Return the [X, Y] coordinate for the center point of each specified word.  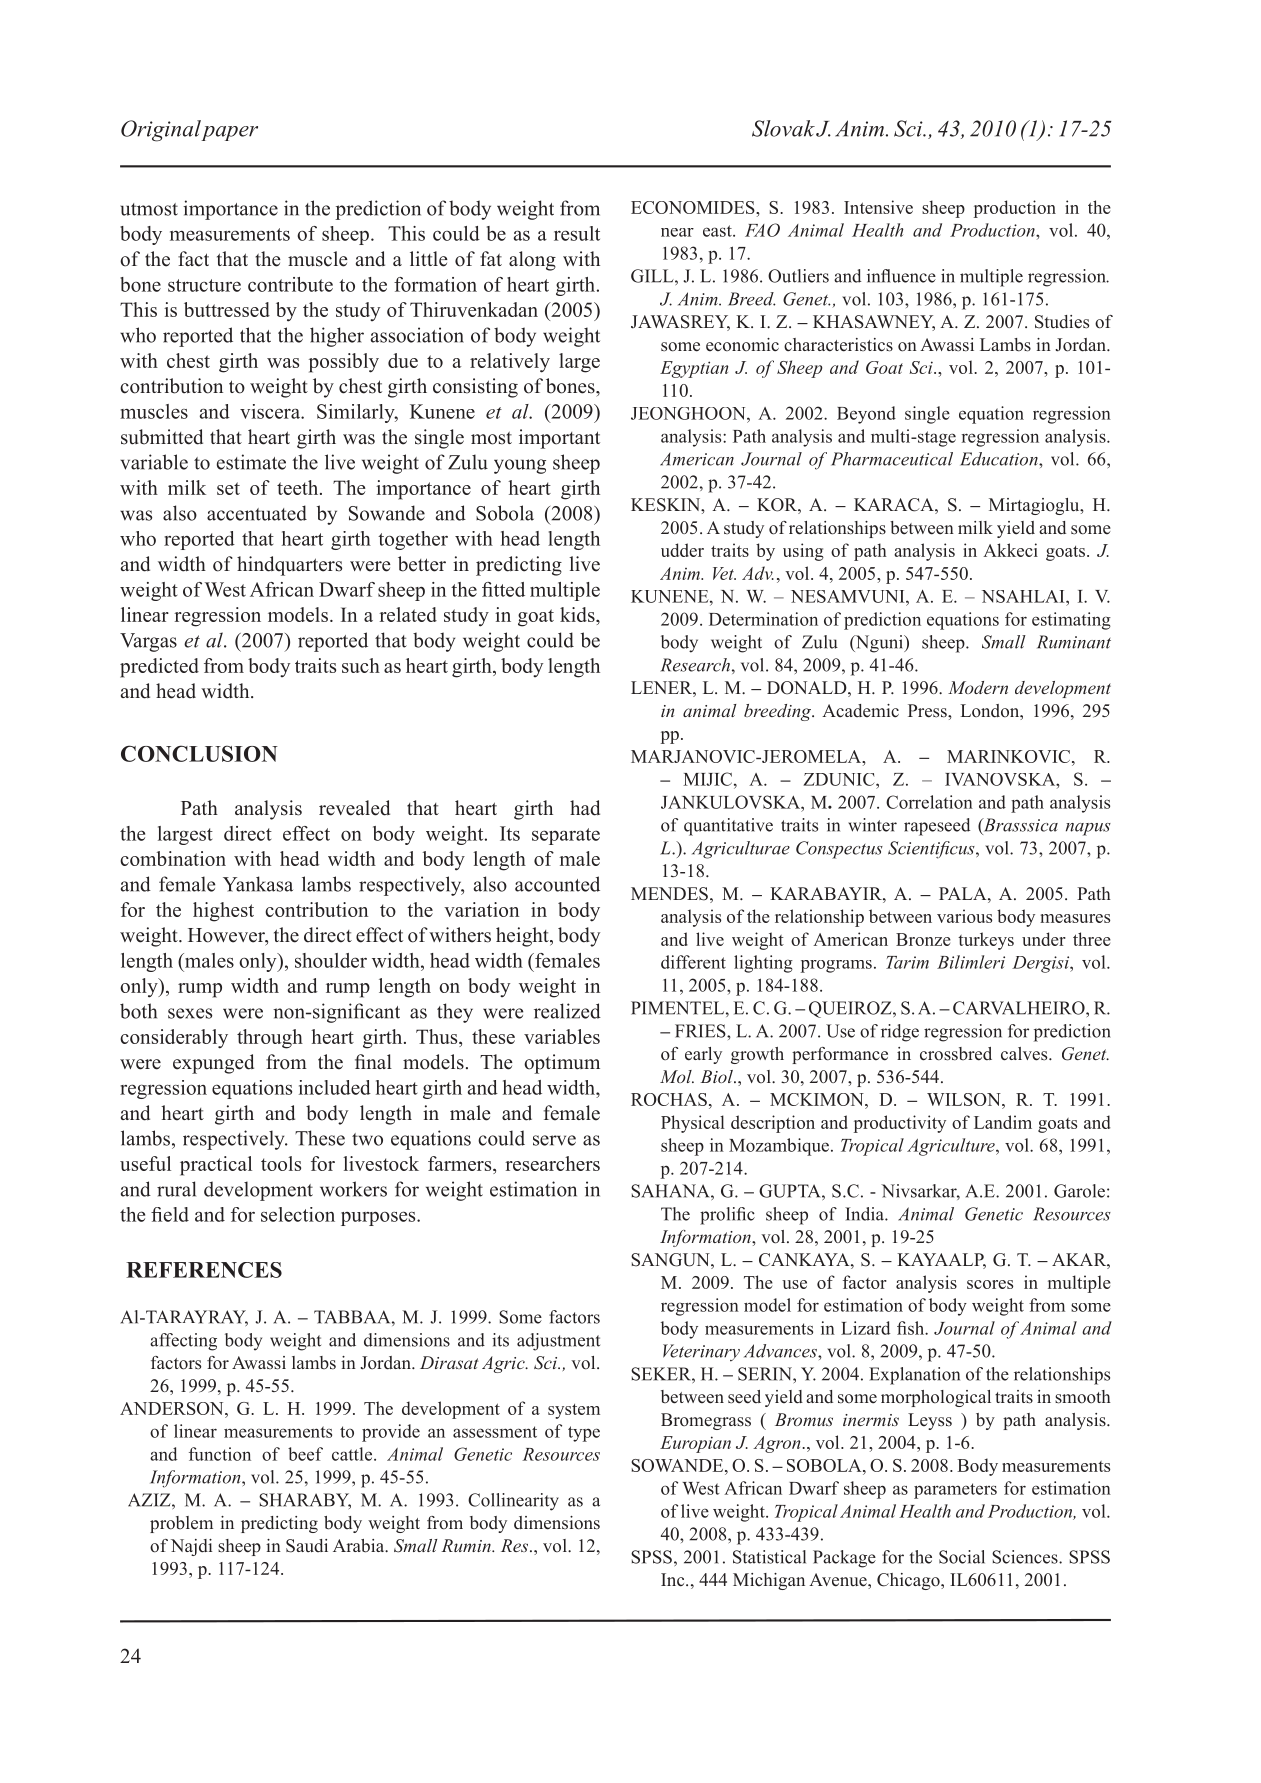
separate [566, 836]
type [584, 1434]
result [577, 233]
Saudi [307, 1546]
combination [173, 858]
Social [962, 1557]
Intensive [878, 207]
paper [229, 133]
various [964, 916]
